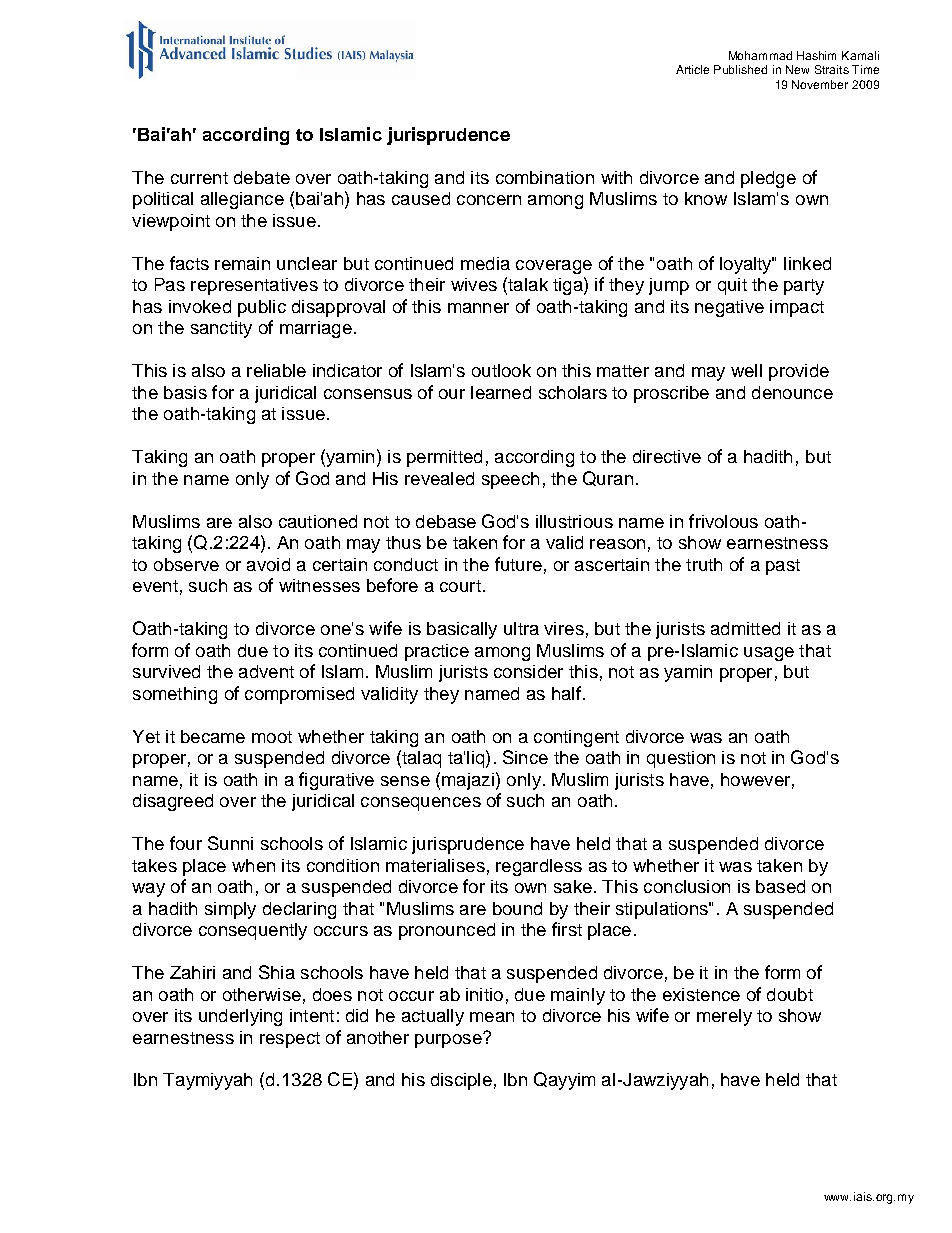  What do you see at coordinates (797, 308) in the document?
I see `impact` at bounding box center [797, 308].
